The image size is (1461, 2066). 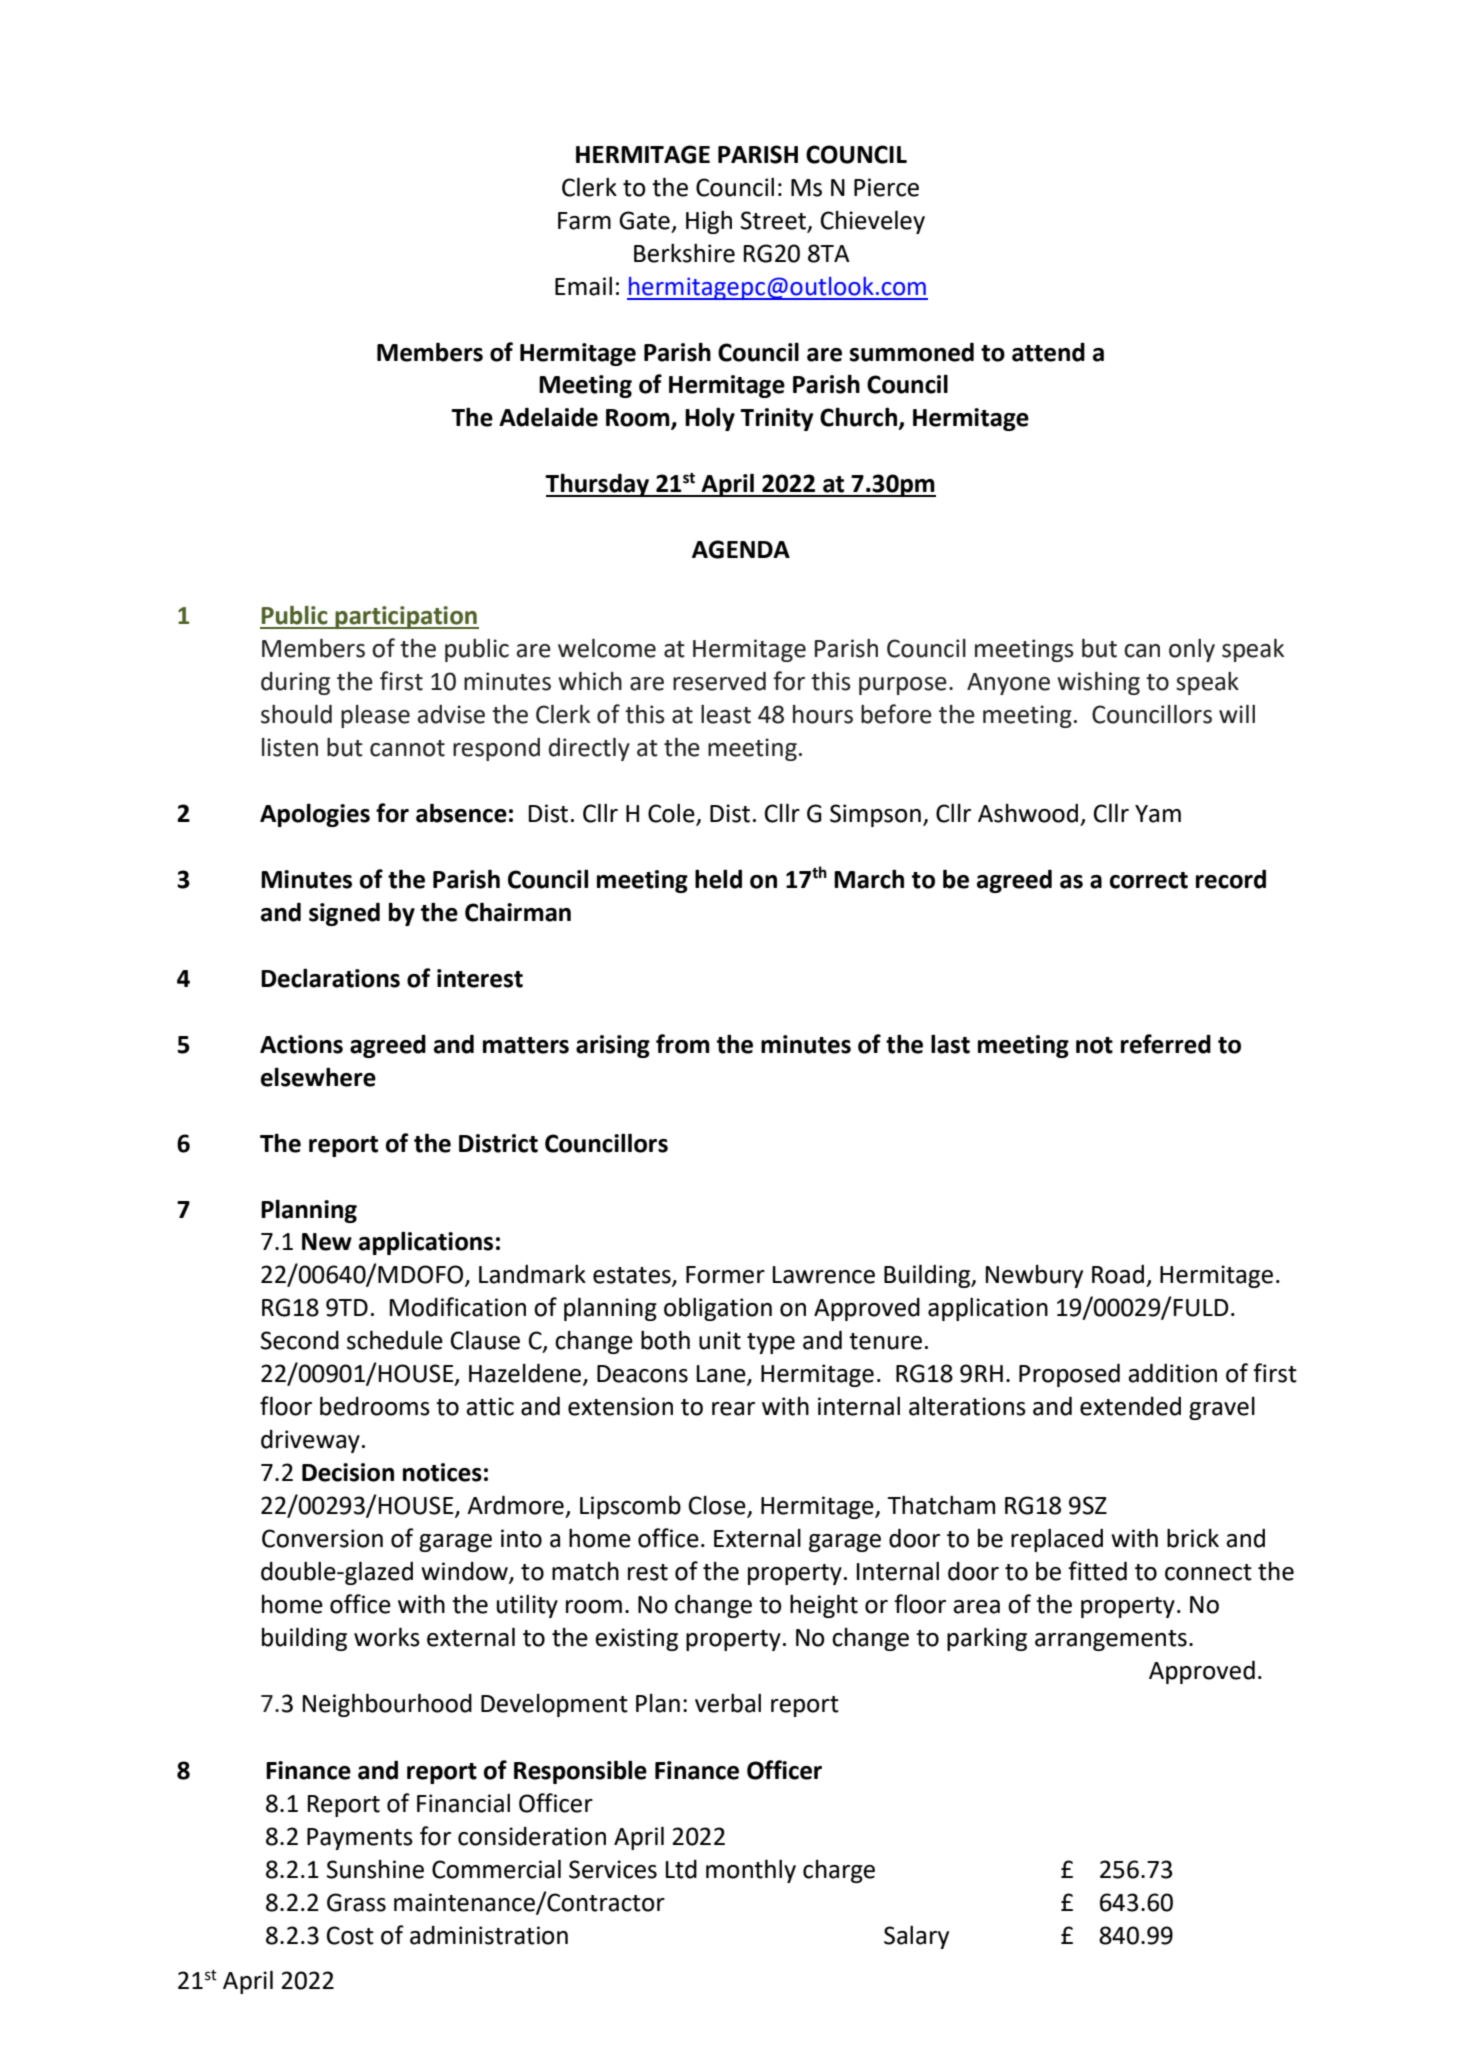 What do you see at coordinates (751, 1871) in the screenshot?
I see `monthly` at bounding box center [751, 1871].
